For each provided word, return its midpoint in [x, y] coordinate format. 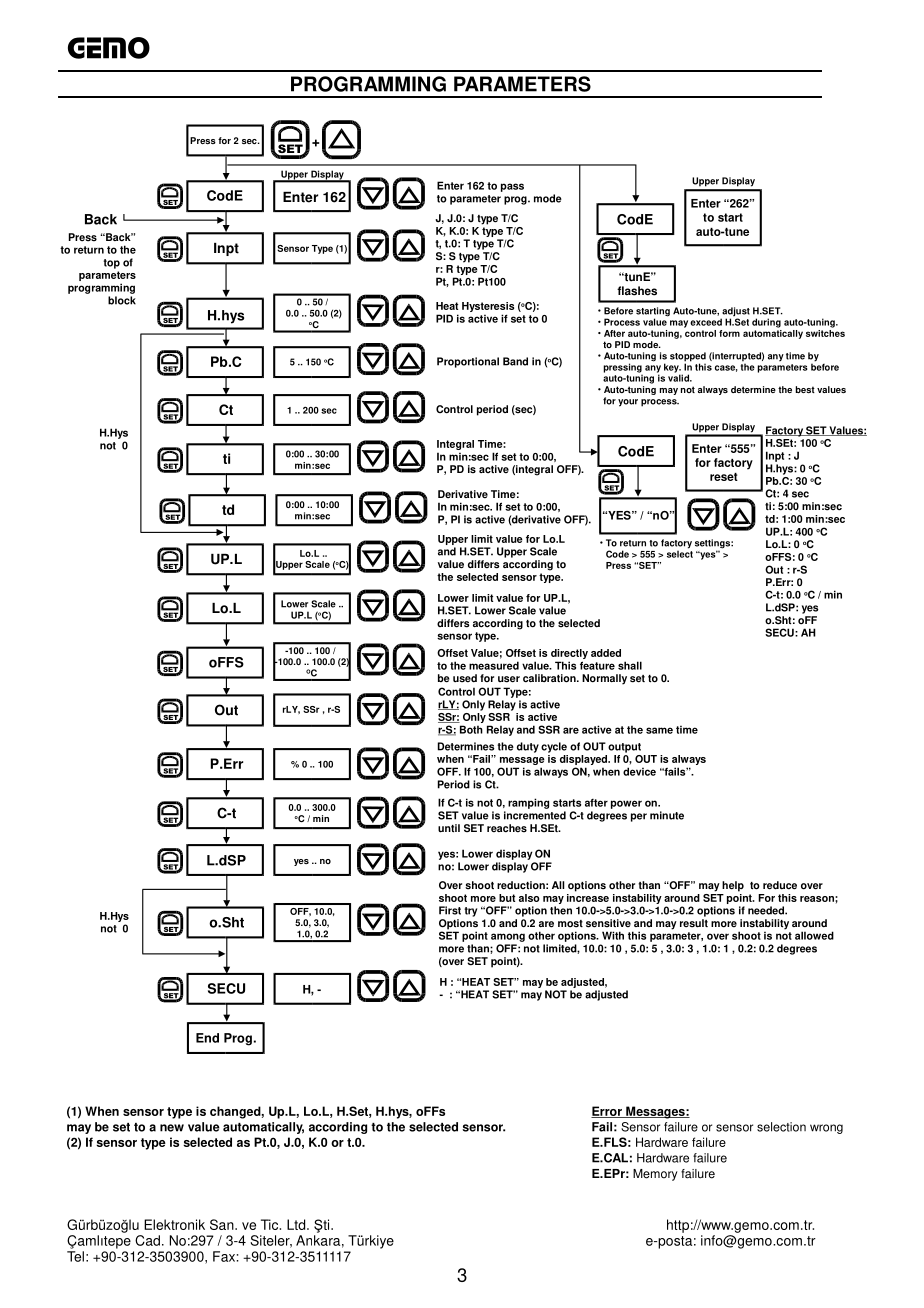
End [207, 1038]
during [766, 323]
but [507, 898]
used [465, 678]
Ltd [297, 1224]
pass [512, 187]
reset [724, 477]
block [122, 300]
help [733, 886]
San [223, 1224]
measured [494, 665]
